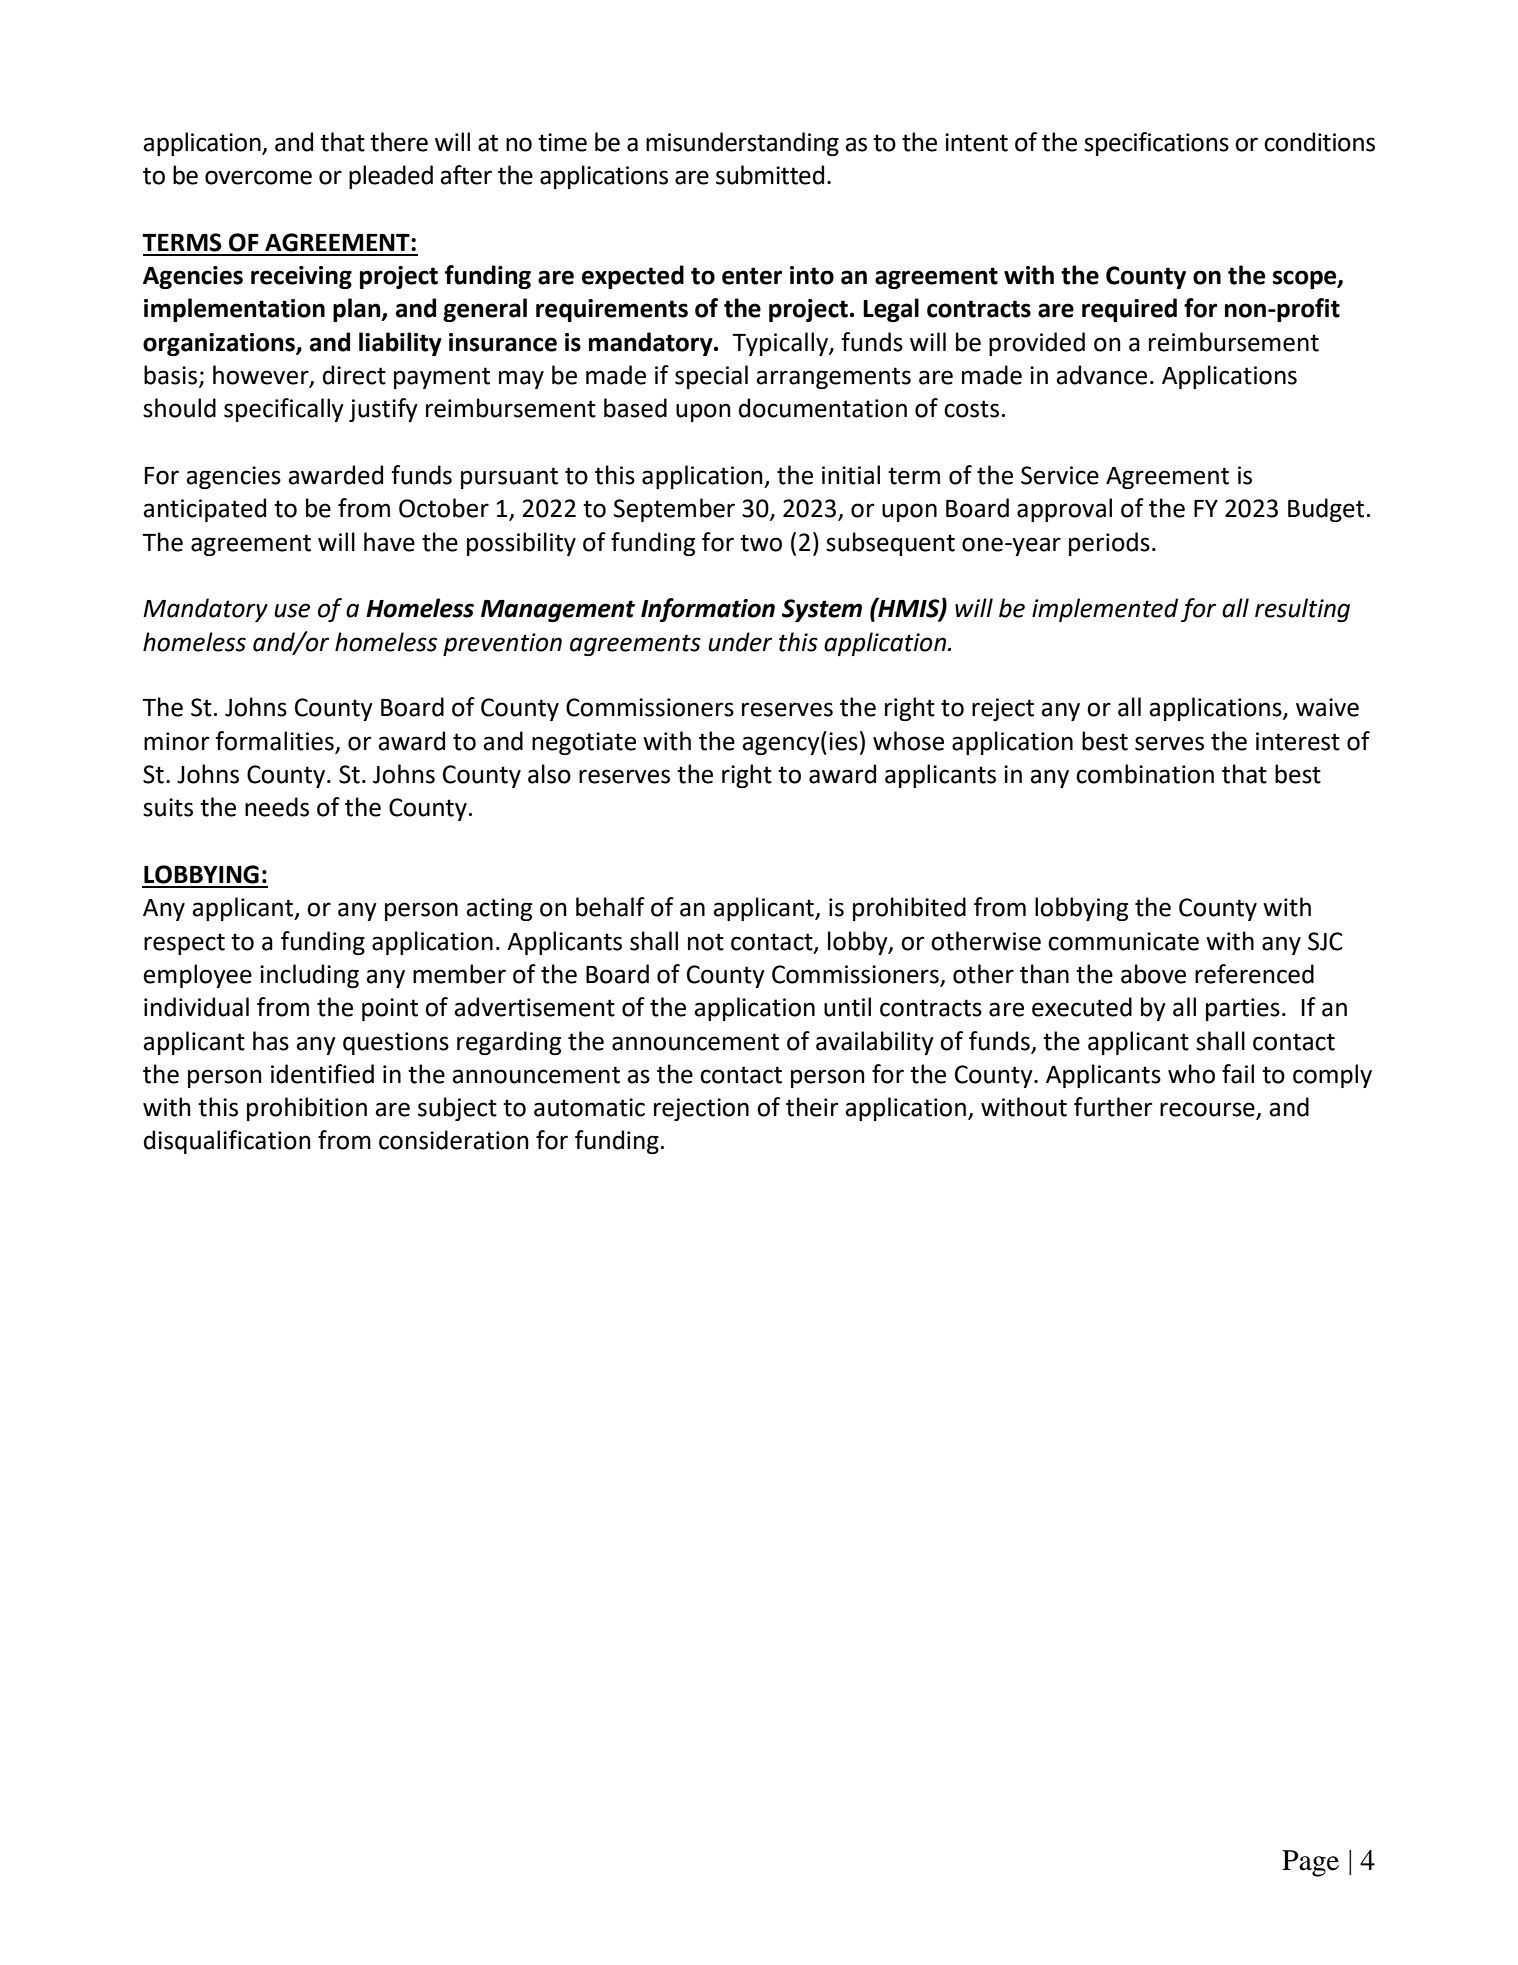 This screenshot has width=1518, height=1965. Describe the element at coordinates (1156, 144) in the screenshot. I see `specifications` at that location.
